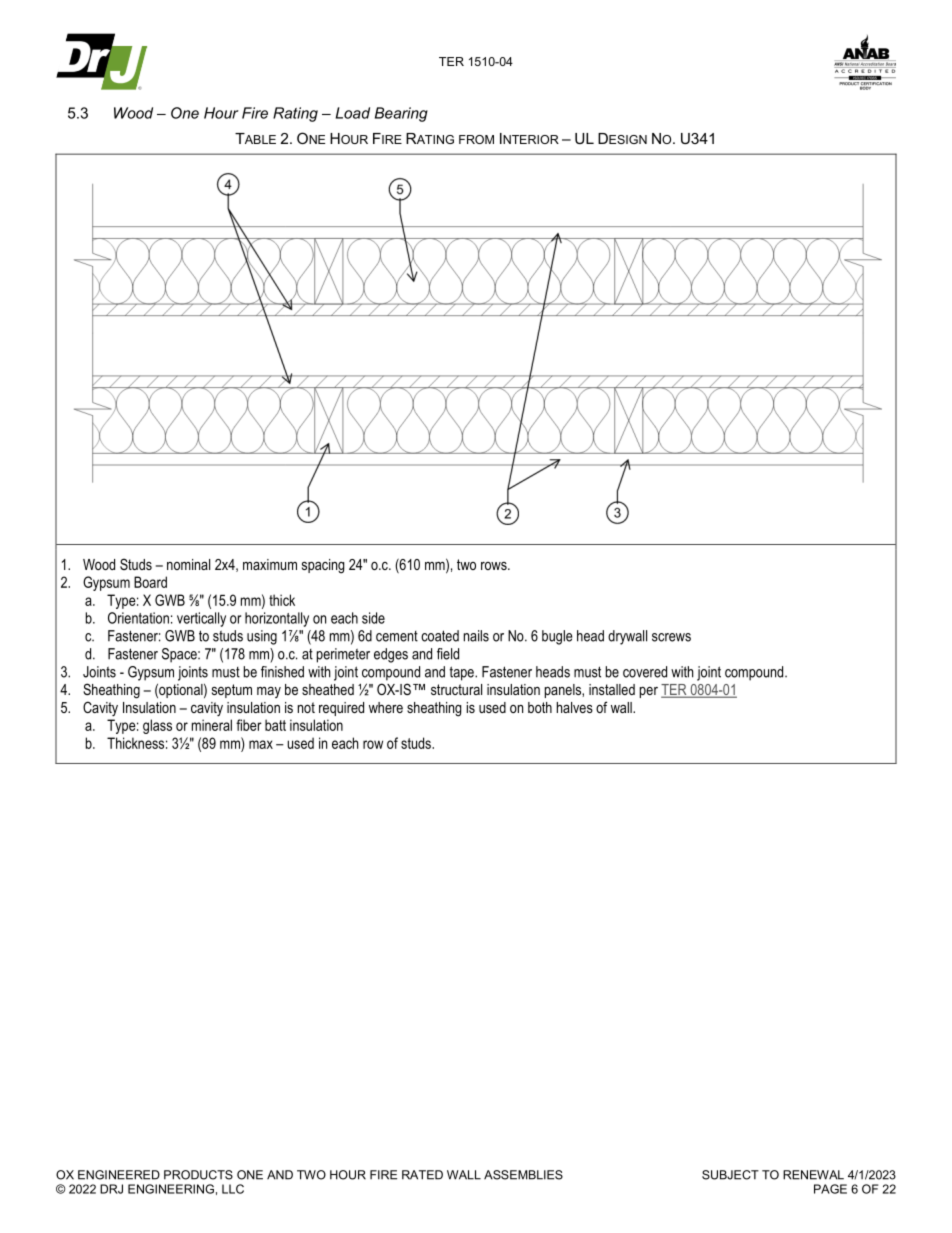 The image size is (952, 1233). Describe the element at coordinates (401, 114) in the screenshot. I see `Bearing` at that location.
